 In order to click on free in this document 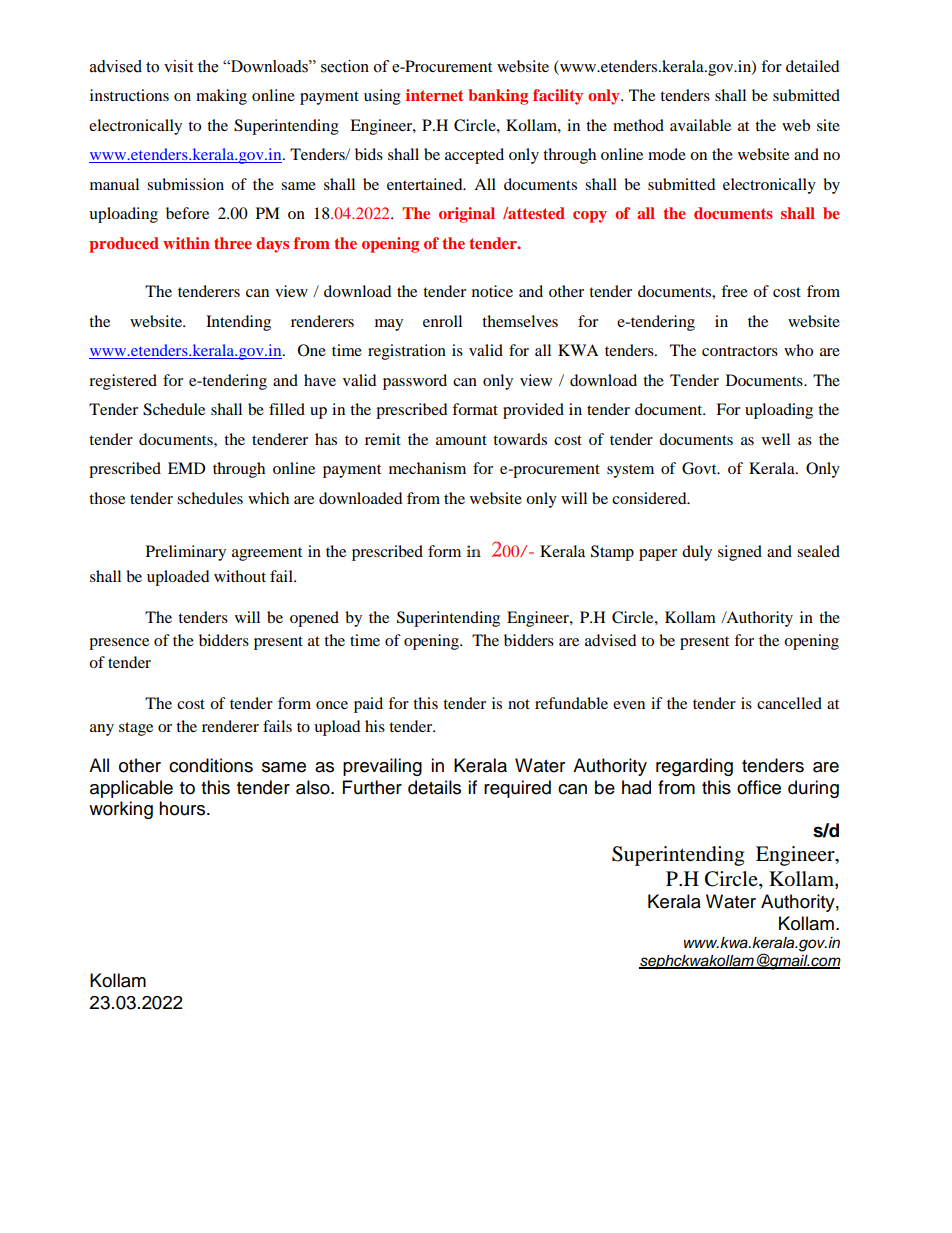, I will do `click(734, 291)`.
